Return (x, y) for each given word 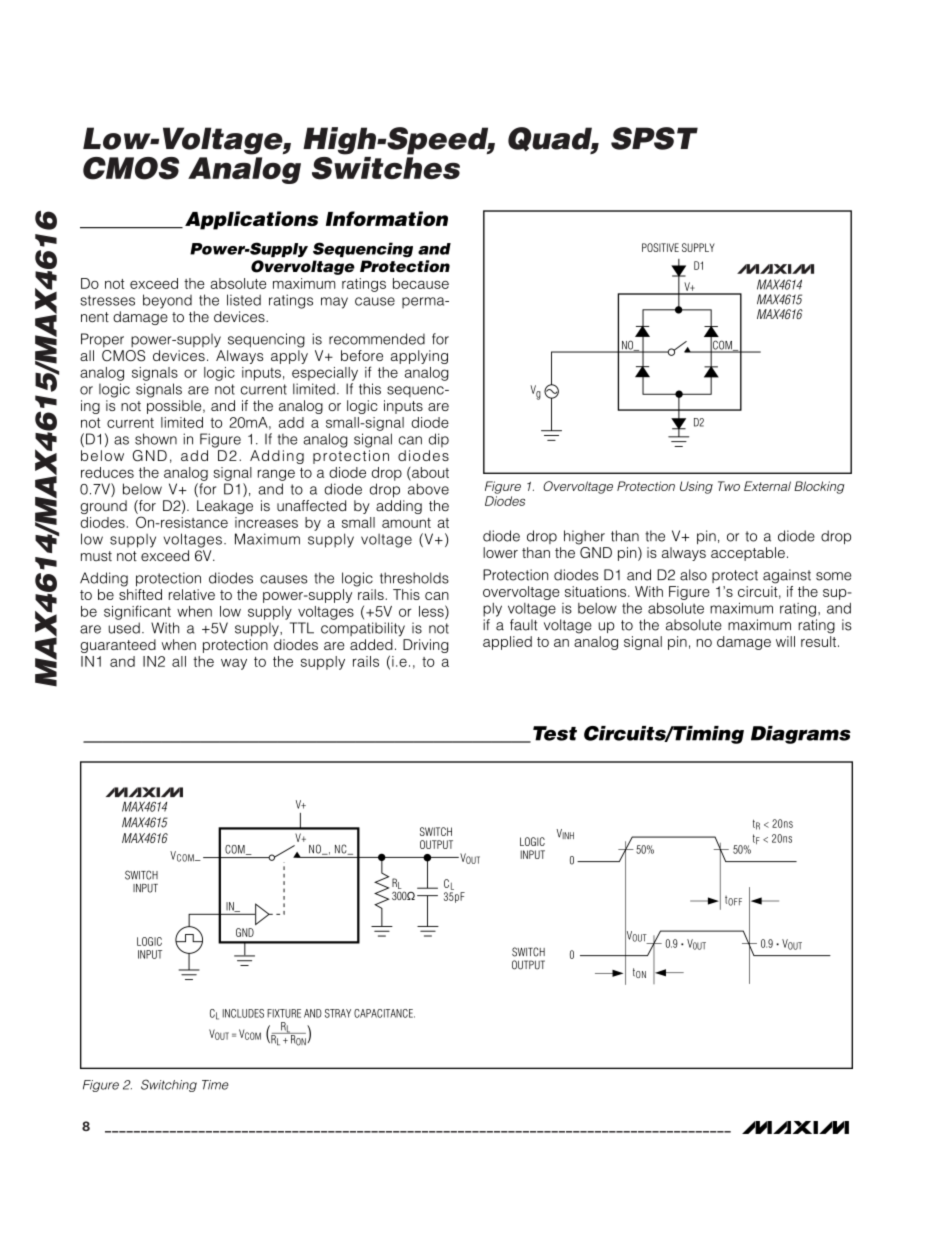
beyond (167, 301)
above (428, 489)
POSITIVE (660, 247)
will (785, 641)
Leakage (225, 507)
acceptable (748, 554)
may (334, 303)
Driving (426, 646)
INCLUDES (243, 1013)
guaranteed (118, 646)
